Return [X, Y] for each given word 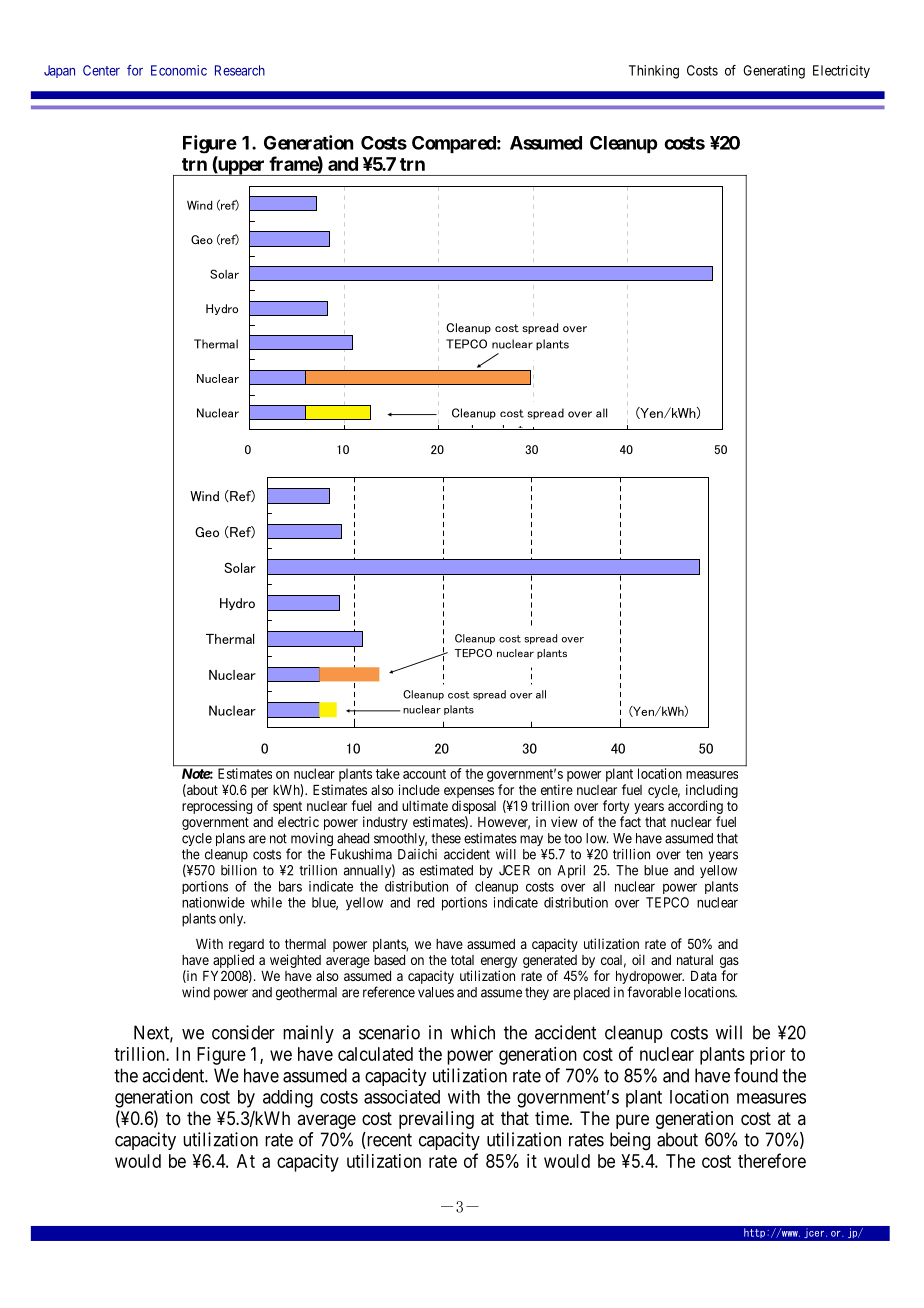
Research [240, 70]
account [424, 774]
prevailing [436, 1120]
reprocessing [217, 807]
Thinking [654, 72]
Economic [179, 70]
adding [288, 1099]
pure [632, 1121]
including [712, 791]
